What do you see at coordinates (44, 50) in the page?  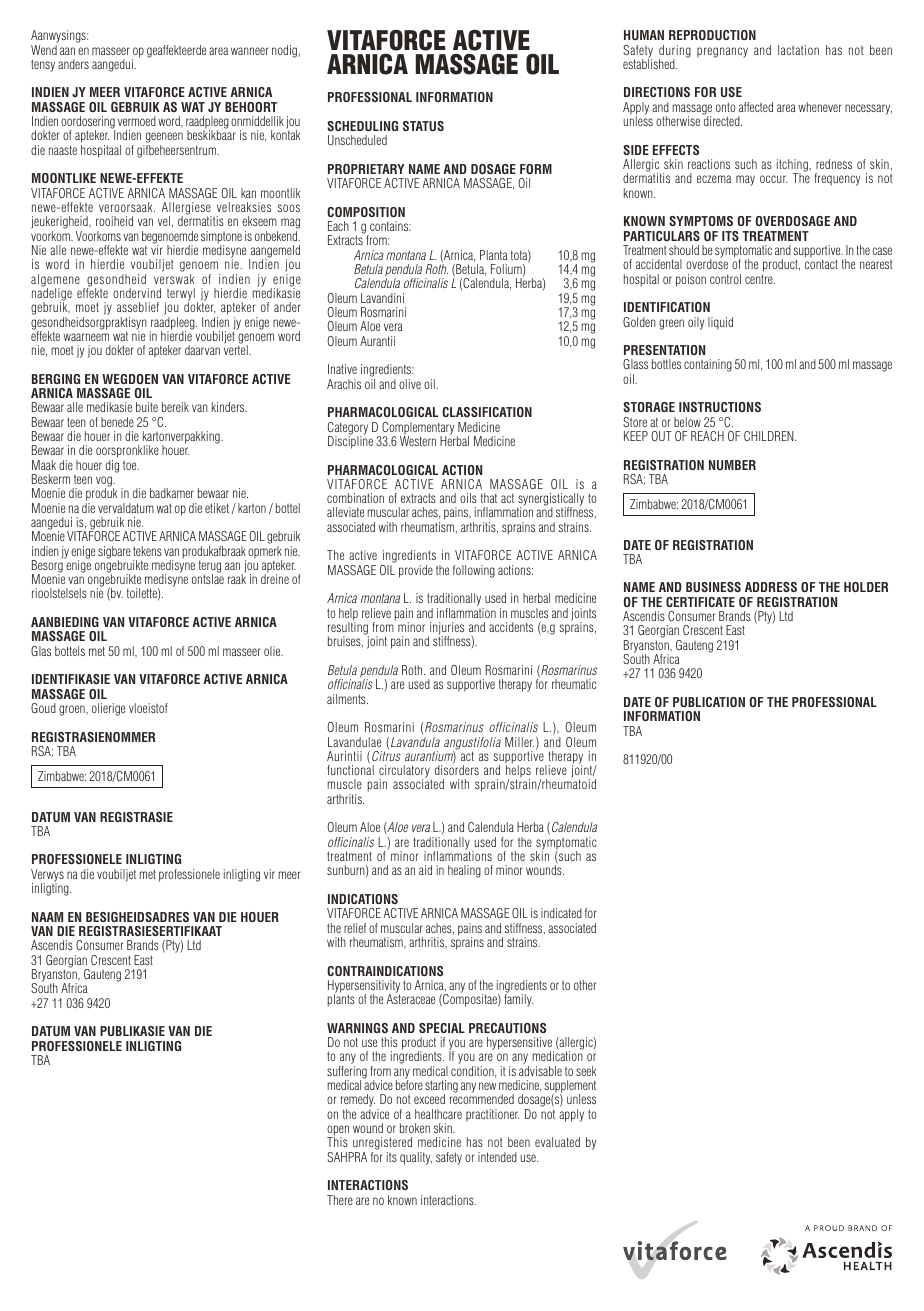 I see `Wend` at bounding box center [44, 50].
